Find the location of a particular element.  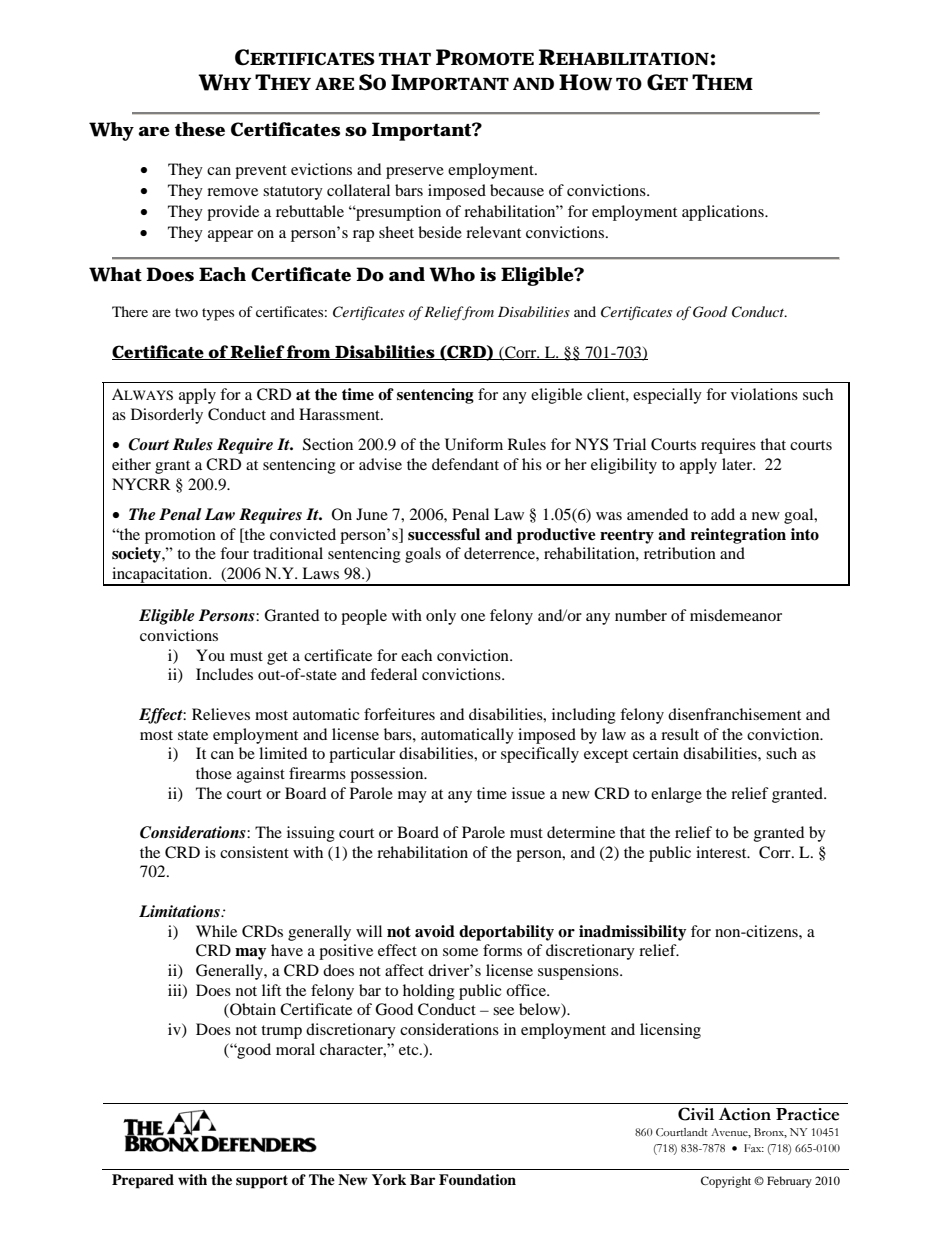

applications is located at coordinates (724, 213).
